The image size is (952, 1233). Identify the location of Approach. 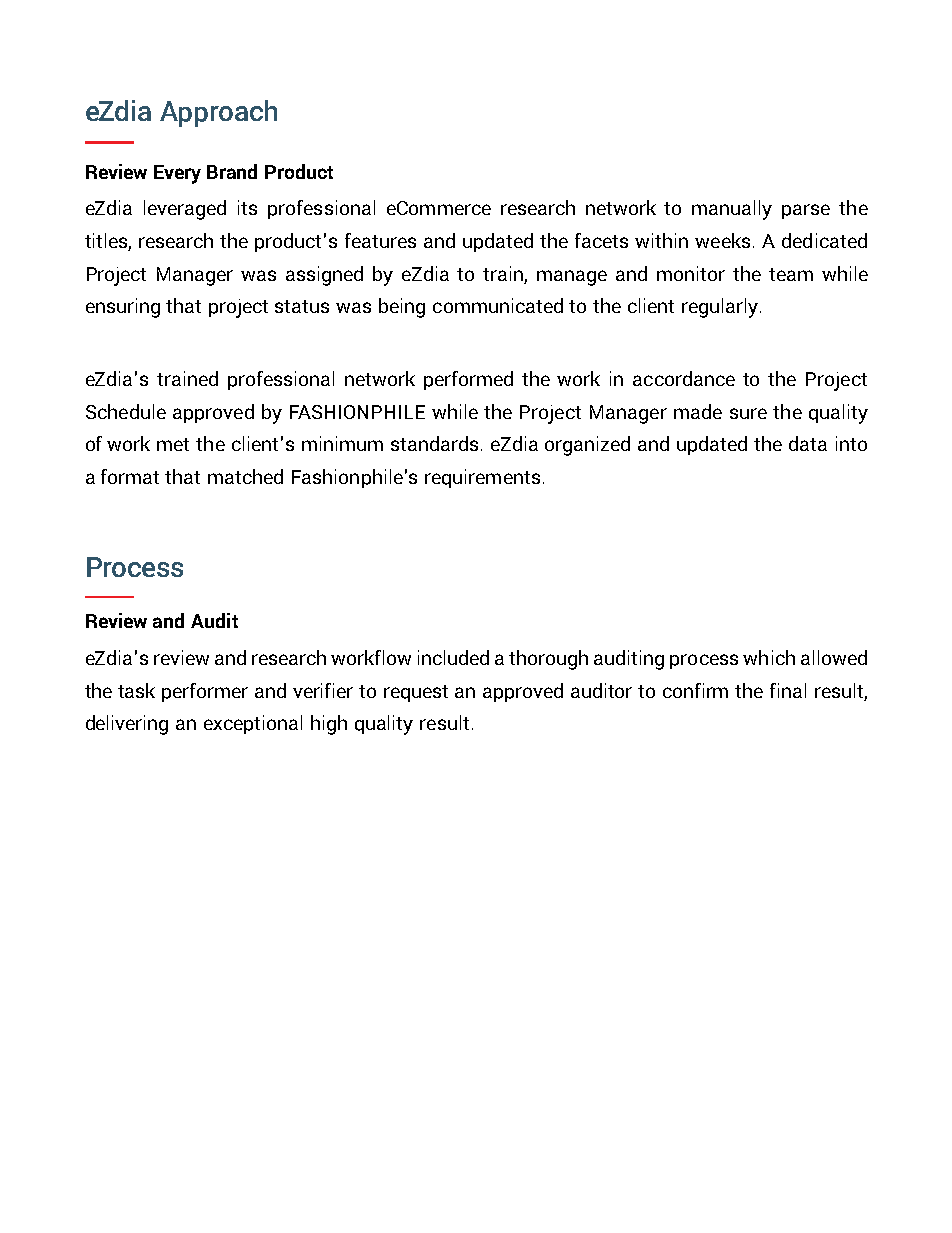
(218, 113).
